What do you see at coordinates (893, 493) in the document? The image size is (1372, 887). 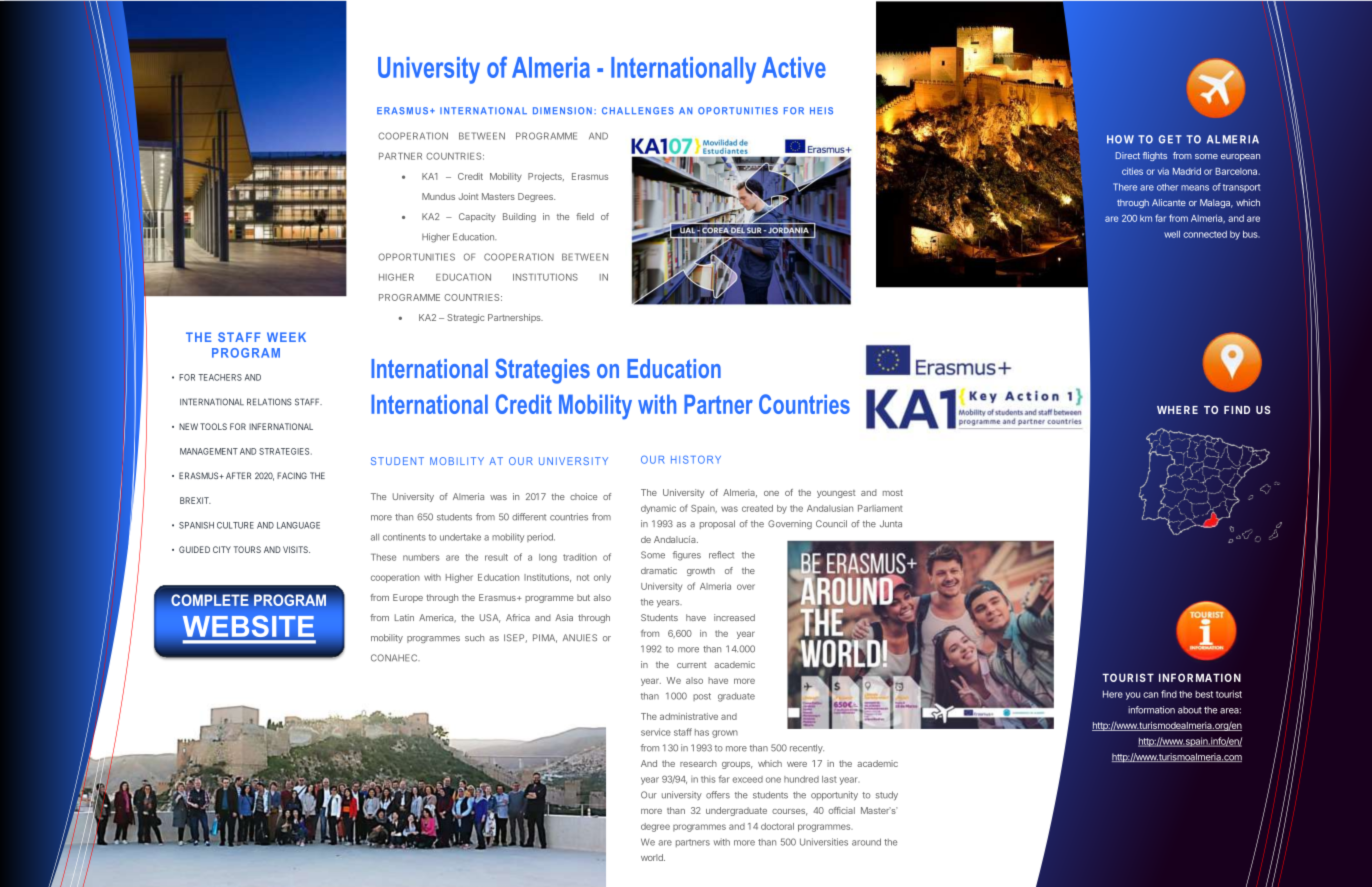 I see `most` at bounding box center [893, 493].
